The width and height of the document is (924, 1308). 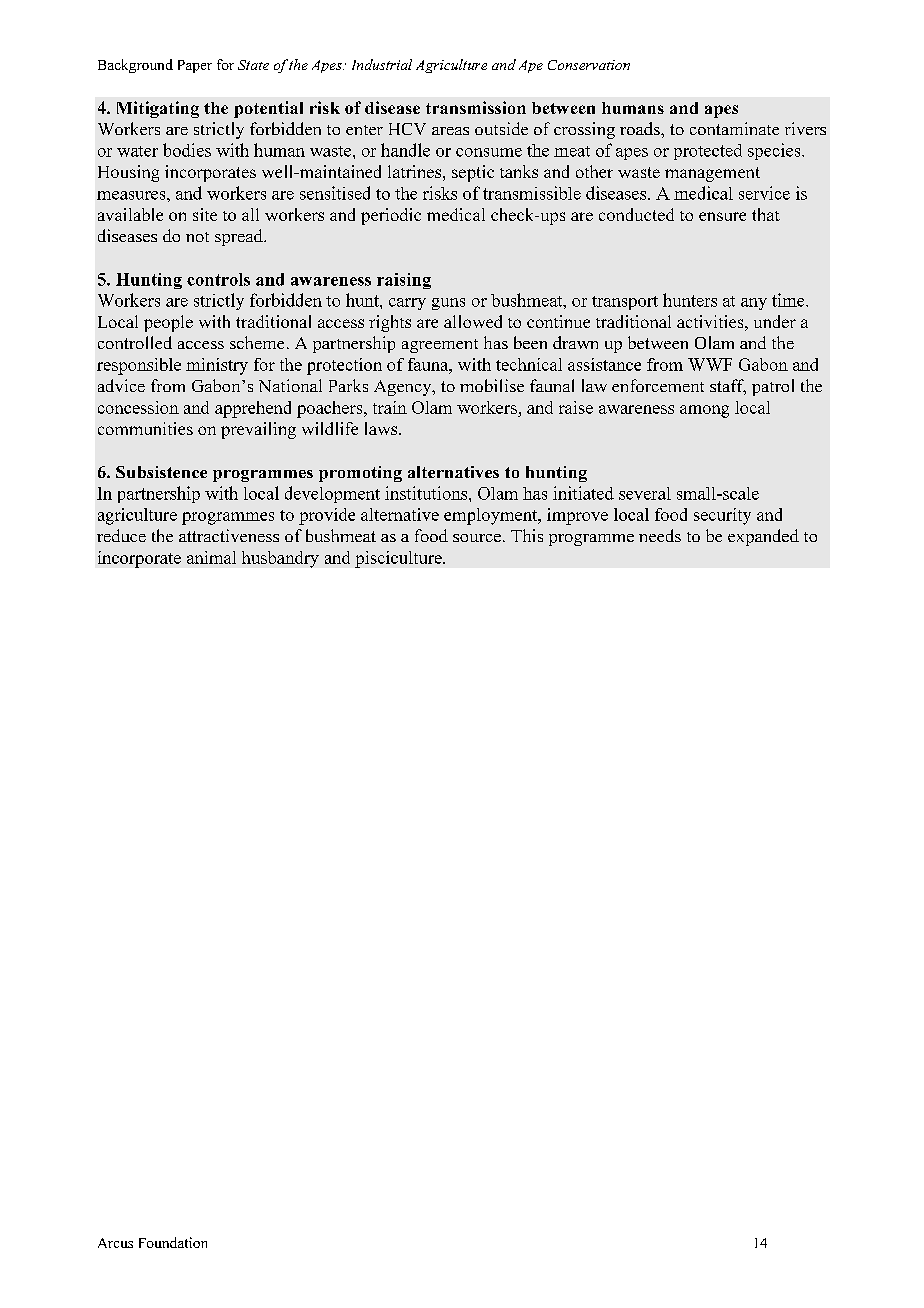 I want to click on animal, so click(x=211, y=557).
